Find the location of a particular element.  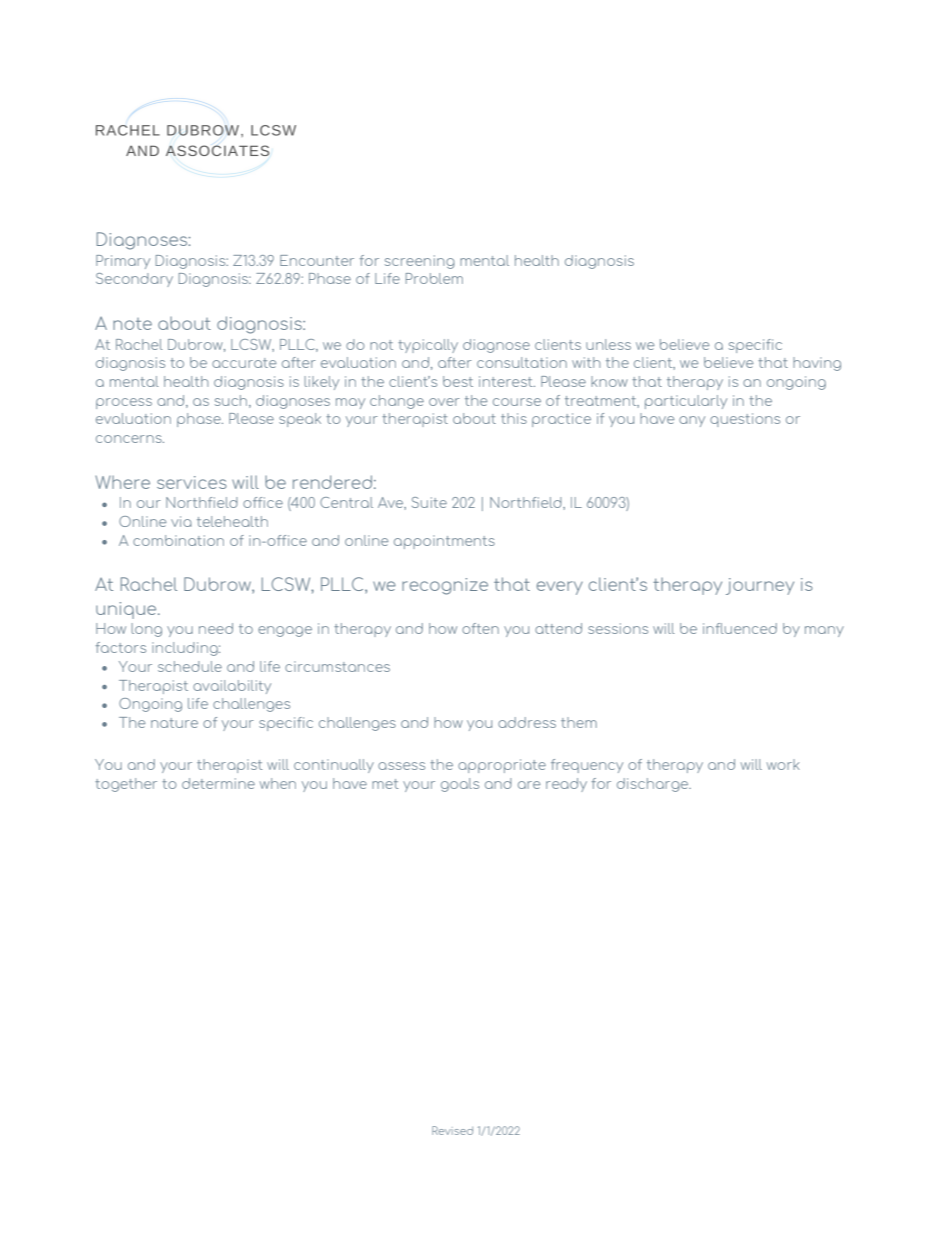

appointments is located at coordinates (444, 542).
